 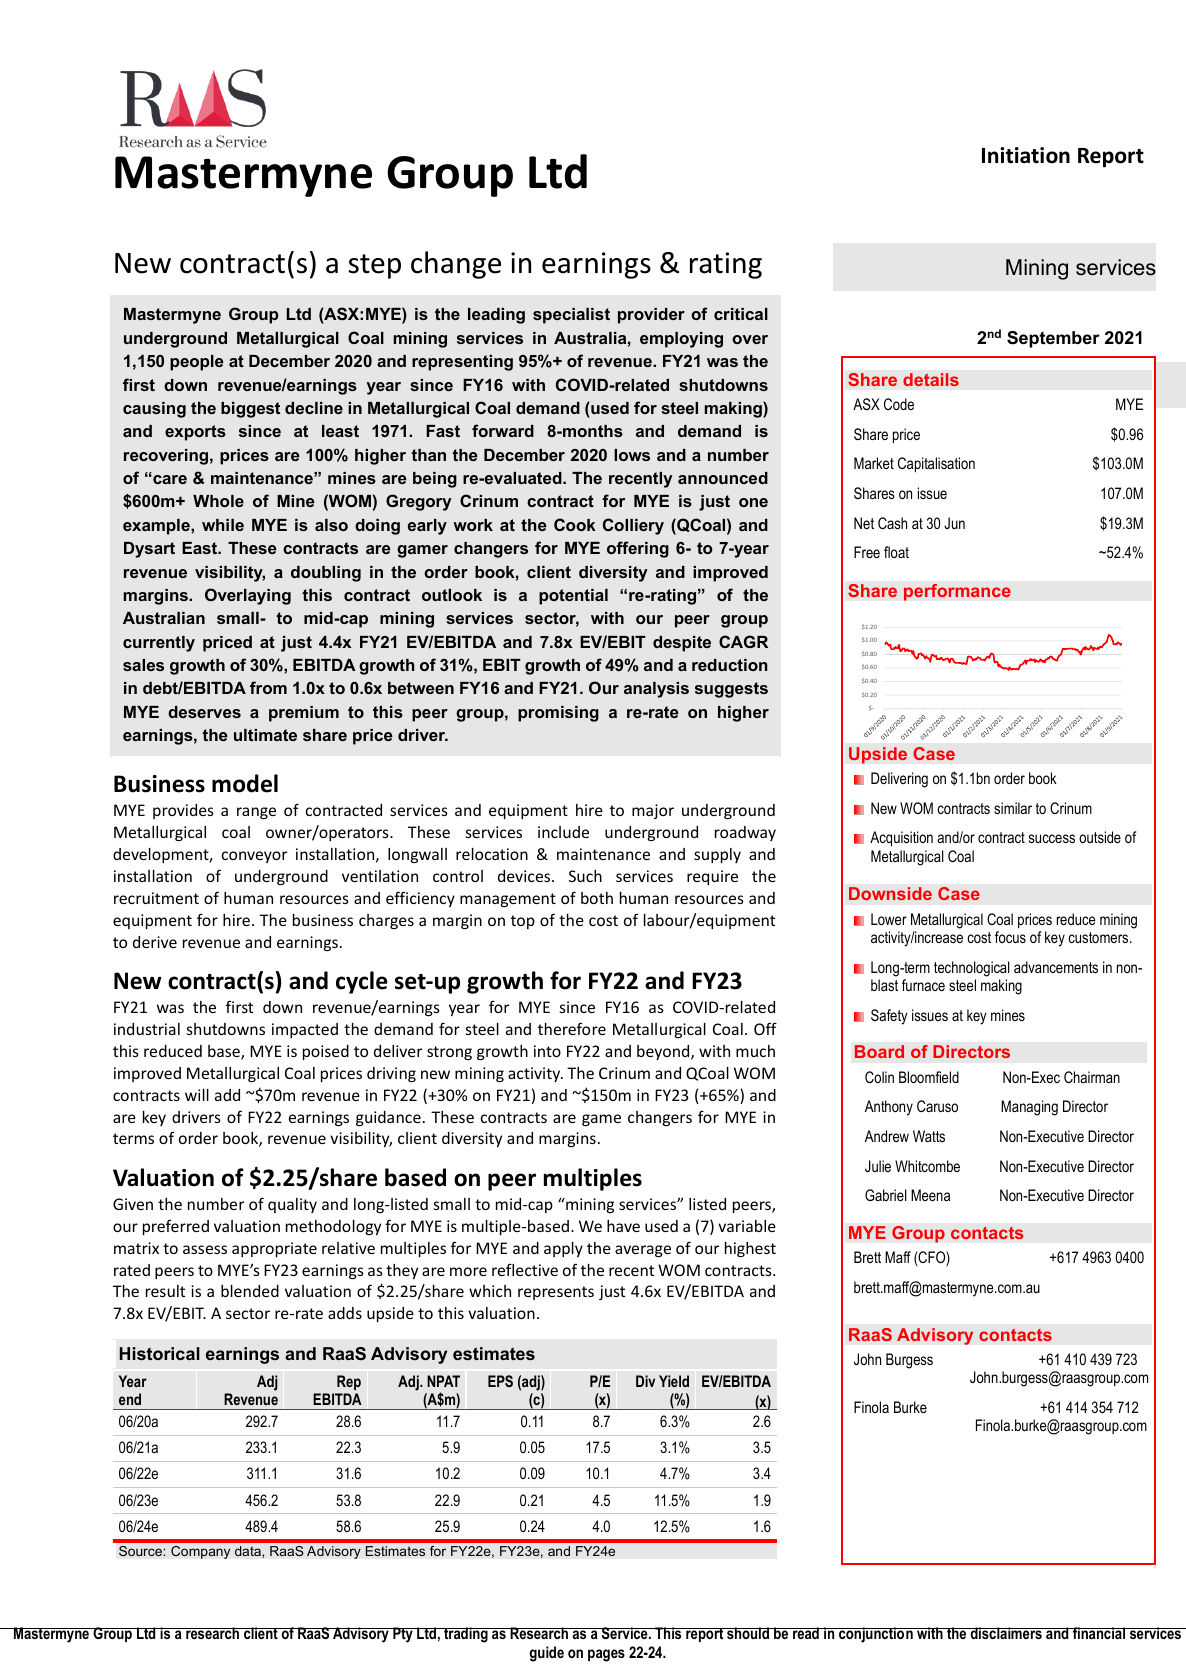 What do you see at coordinates (374, 266) in the page?
I see `step` at bounding box center [374, 266].
